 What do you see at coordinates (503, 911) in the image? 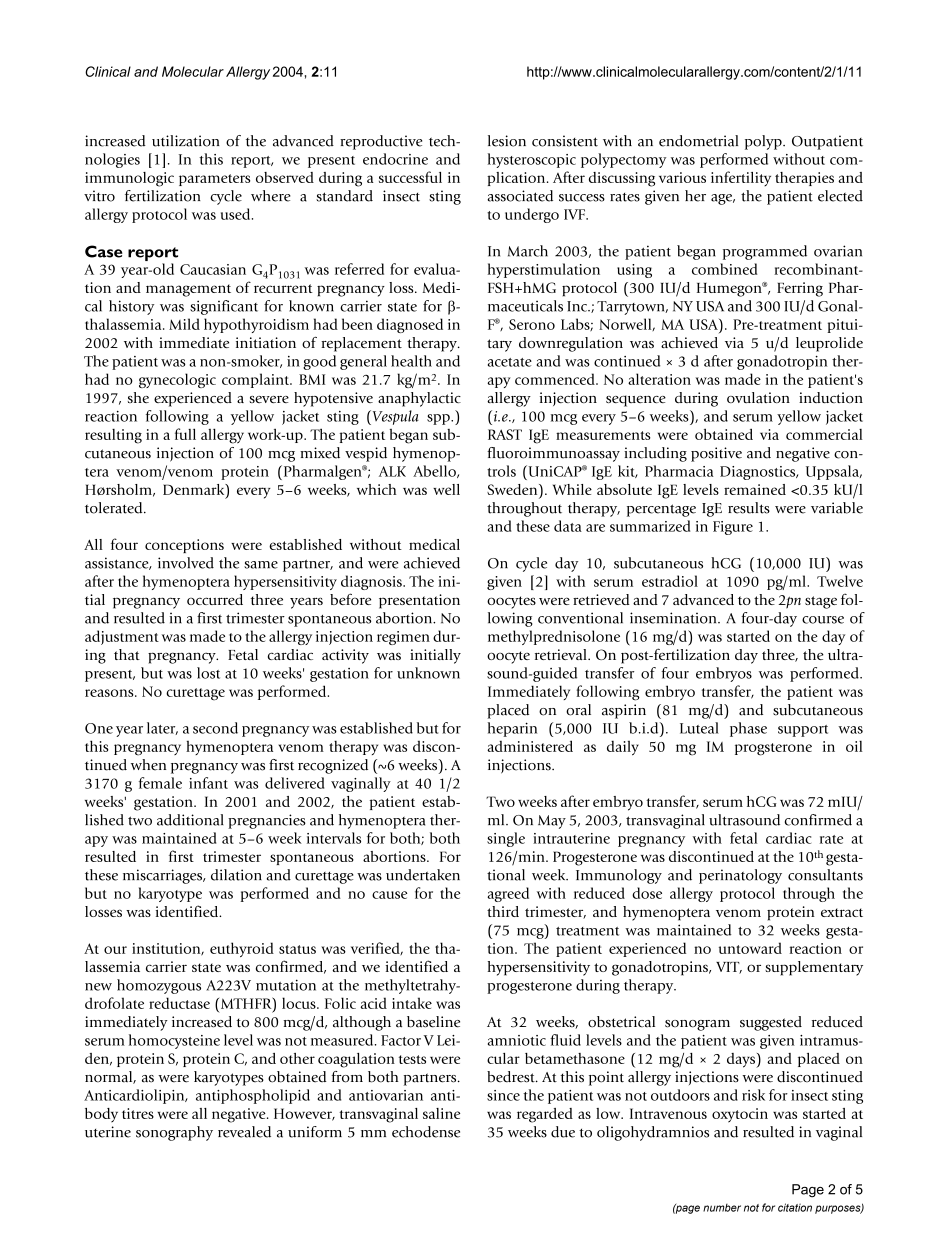
I see `third` at bounding box center [503, 911].
